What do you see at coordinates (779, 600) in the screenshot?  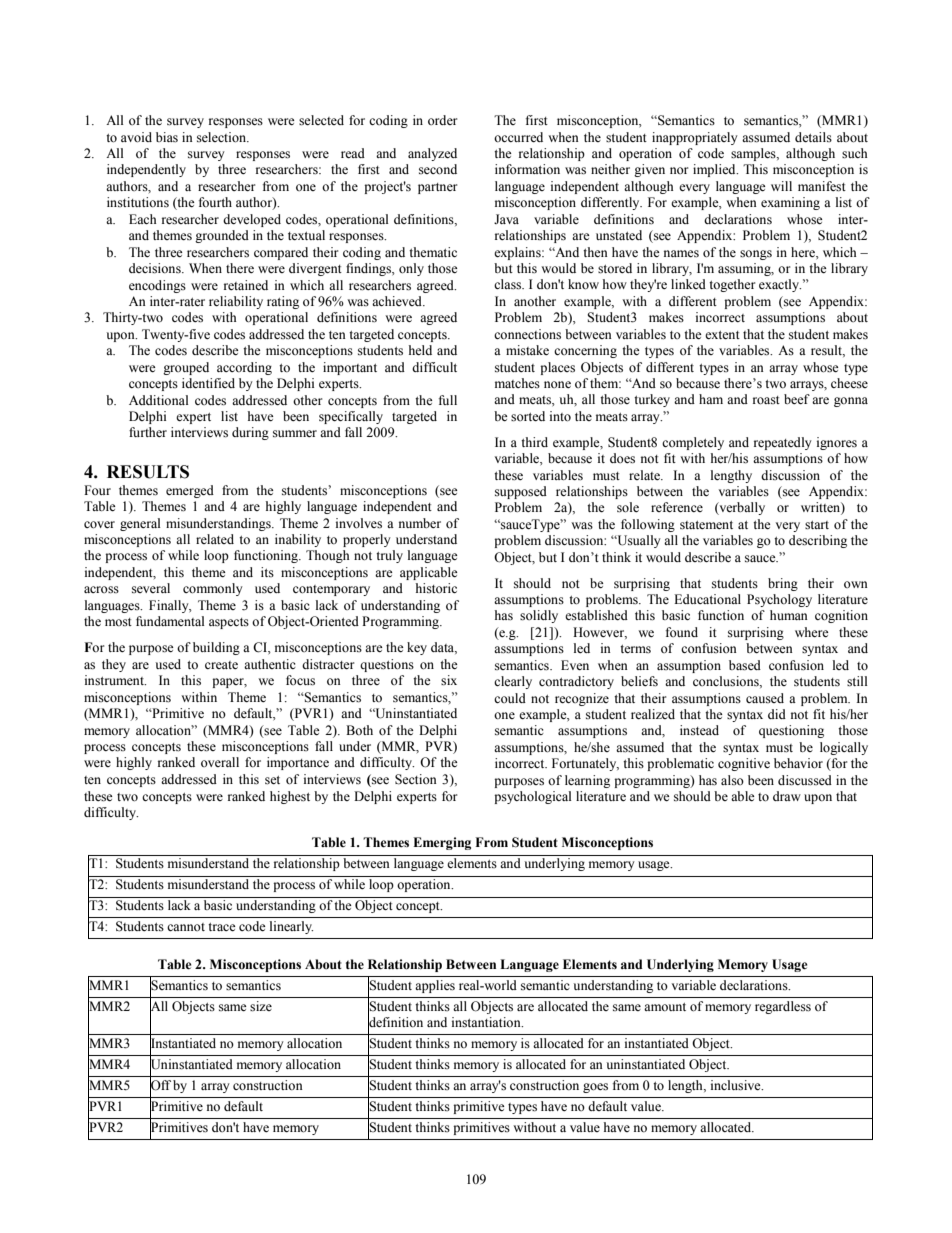 I see `Psychology` at bounding box center [779, 600].
